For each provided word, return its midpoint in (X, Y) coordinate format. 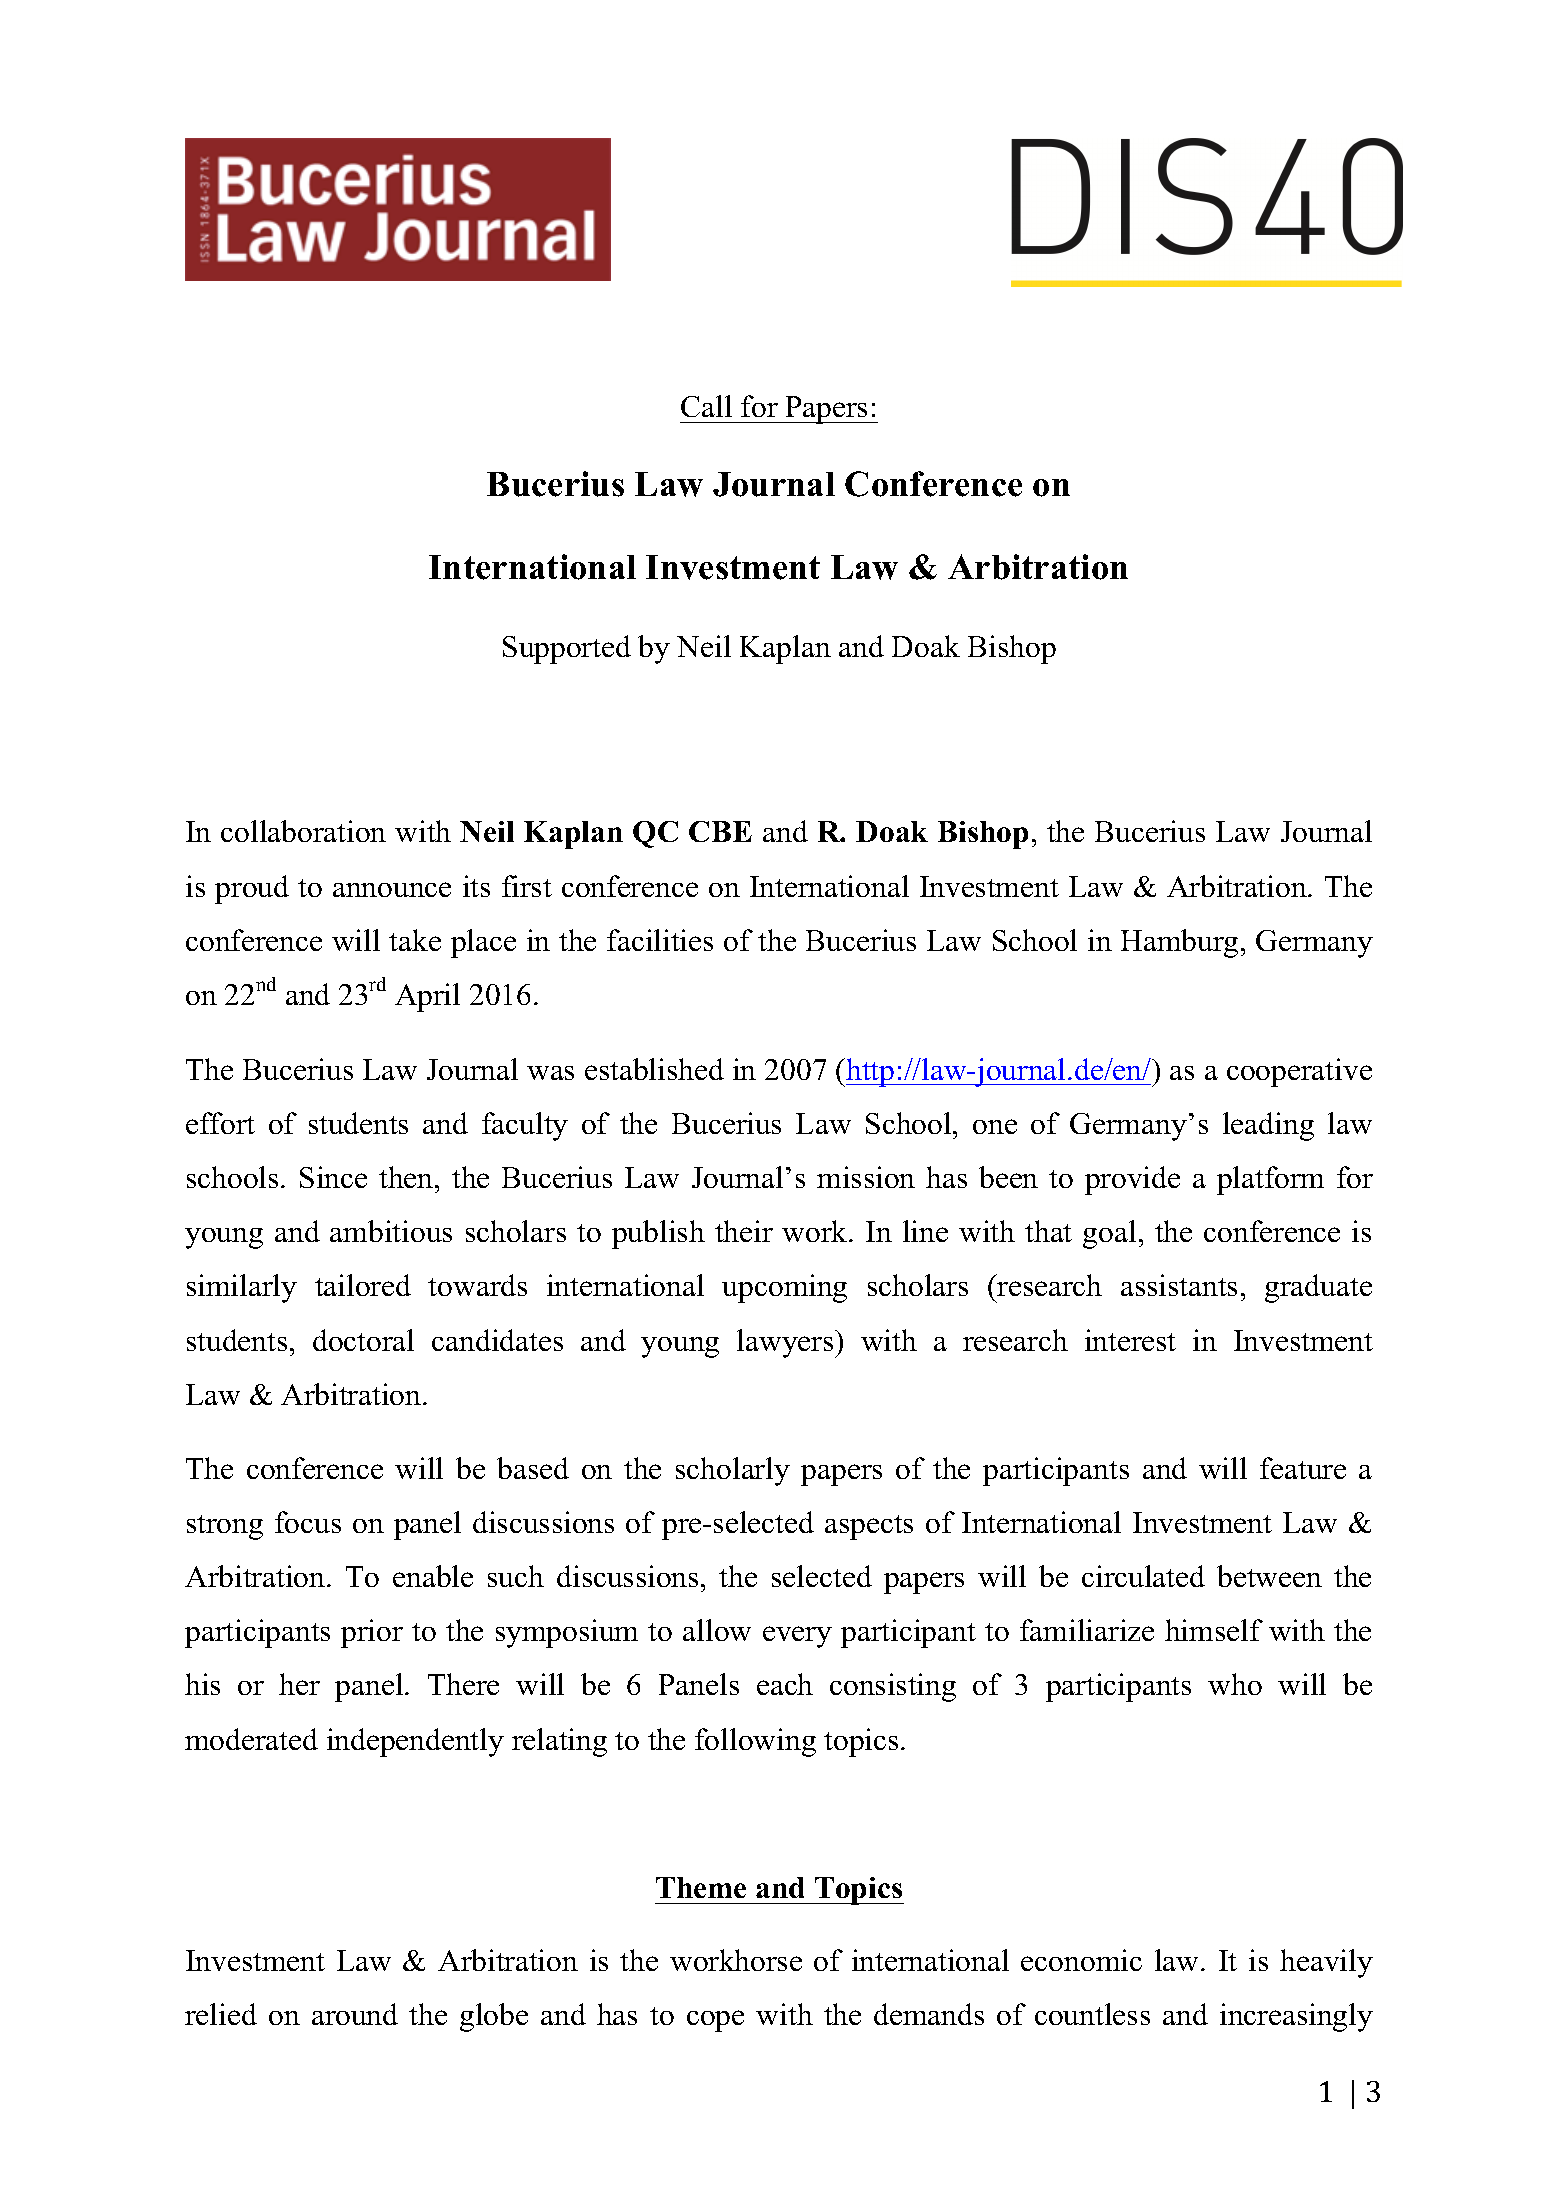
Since (333, 1177)
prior (372, 1633)
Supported (567, 649)
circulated (1143, 1576)
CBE (720, 831)
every (797, 1637)
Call (706, 406)
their (744, 1231)
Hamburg (1179, 943)
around (355, 2014)
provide (1132, 1180)
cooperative (1299, 1072)
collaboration (303, 831)
